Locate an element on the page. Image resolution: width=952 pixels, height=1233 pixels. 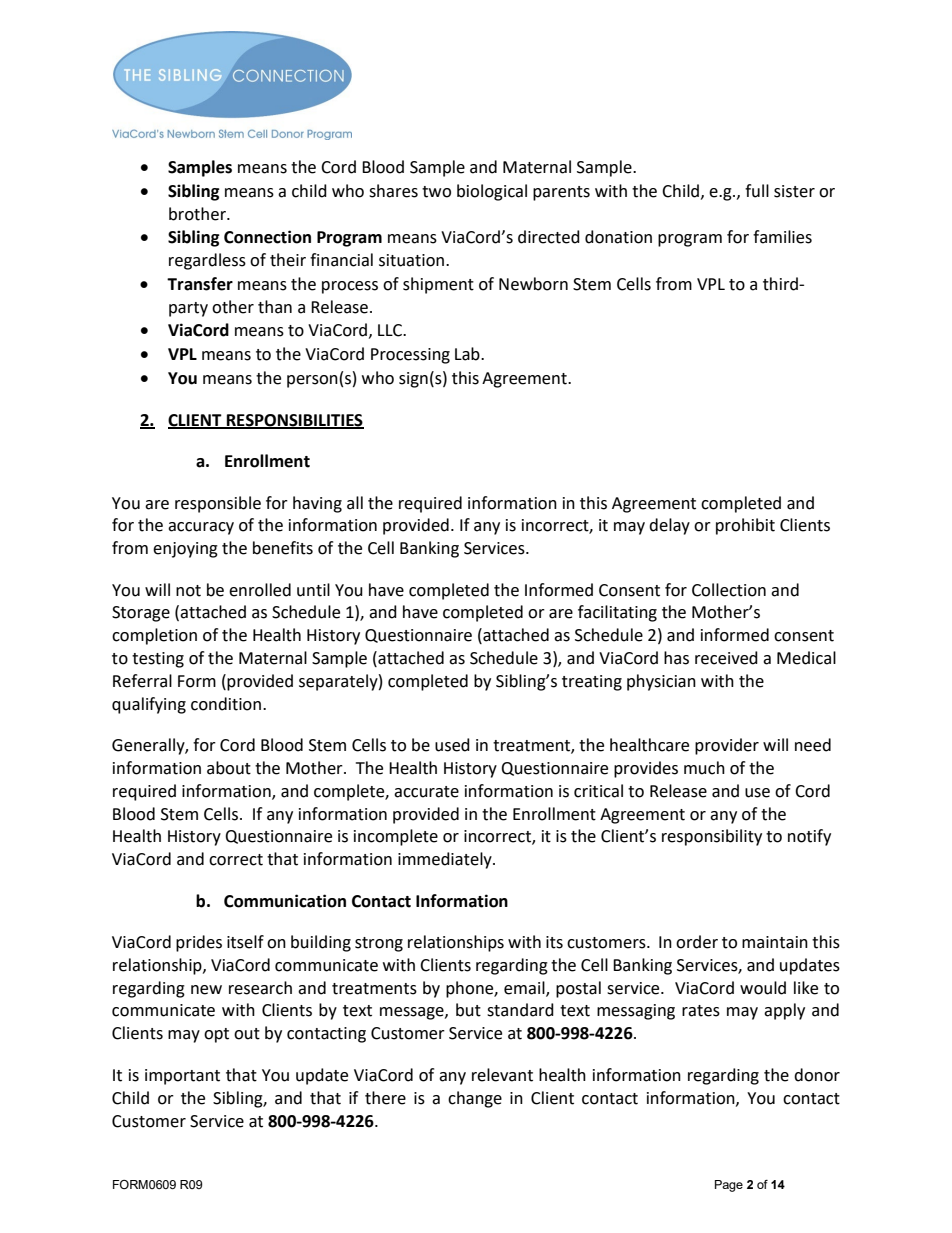
biological is located at coordinates (492, 192).
